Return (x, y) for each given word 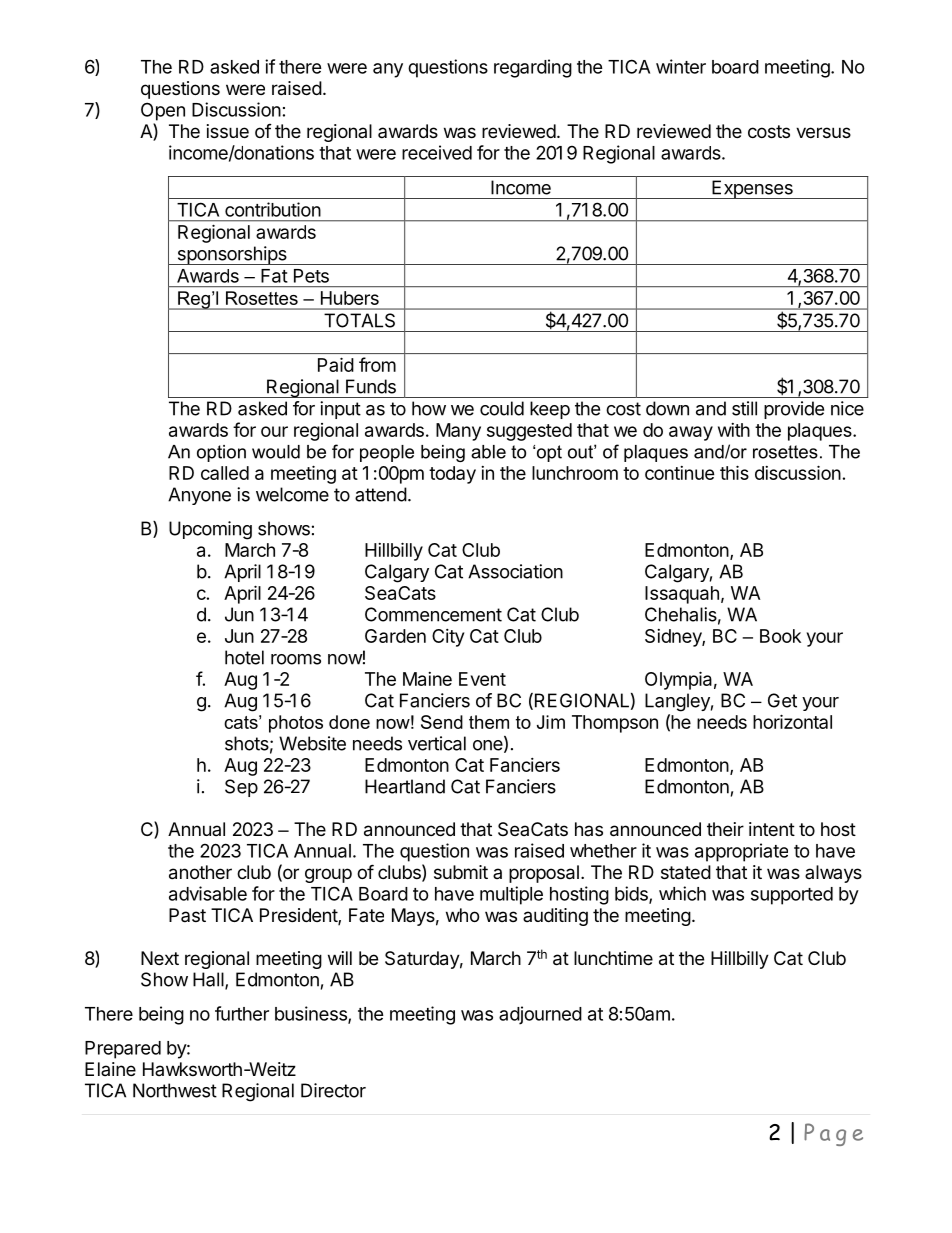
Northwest (175, 1090)
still (744, 408)
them (489, 722)
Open (163, 111)
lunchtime (613, 958)
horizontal (792, 721)
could (502, 408)
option (221, 453)
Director (333, 1090)
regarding (533, 68)
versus (823, 132)
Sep (241, 788)
